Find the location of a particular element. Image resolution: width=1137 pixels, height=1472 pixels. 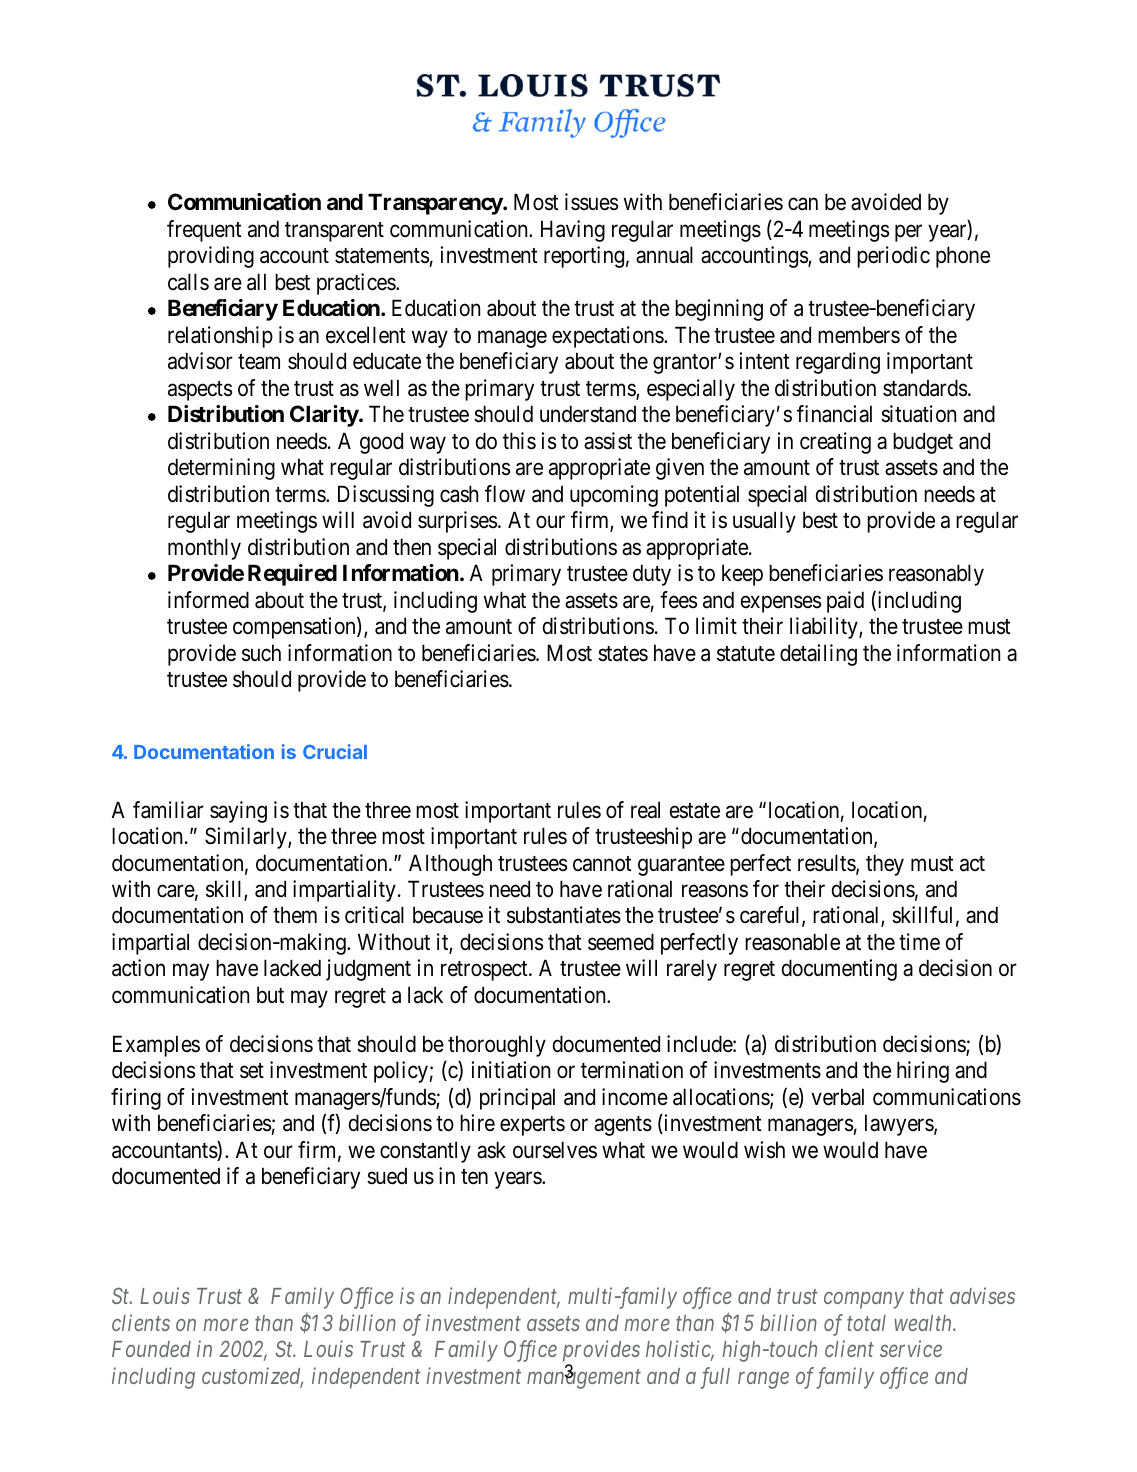

periodic is located at coordinates (893, 257).
